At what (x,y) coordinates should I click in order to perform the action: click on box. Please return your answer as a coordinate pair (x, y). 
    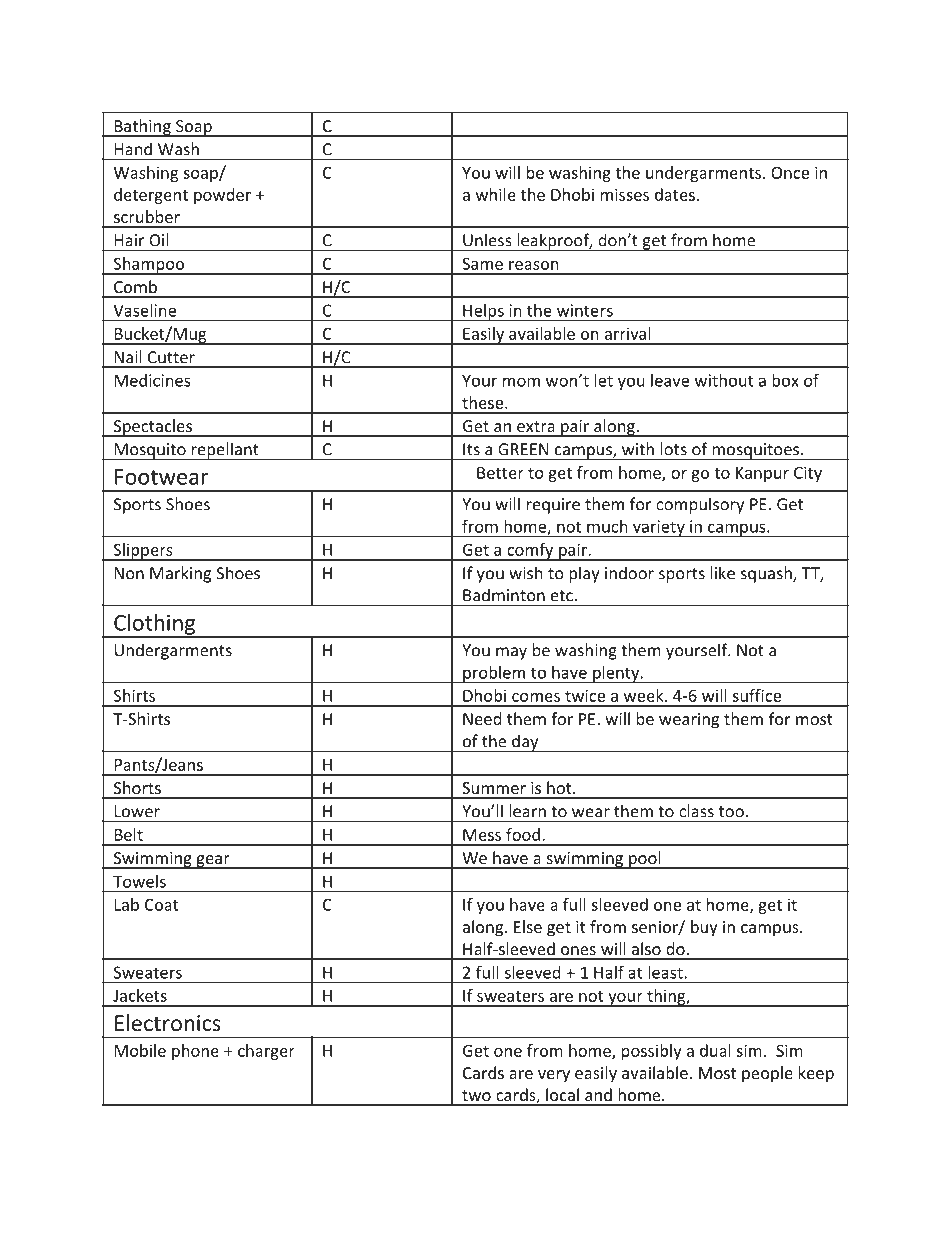
    Looking at the image, I should click on (785, 380).
